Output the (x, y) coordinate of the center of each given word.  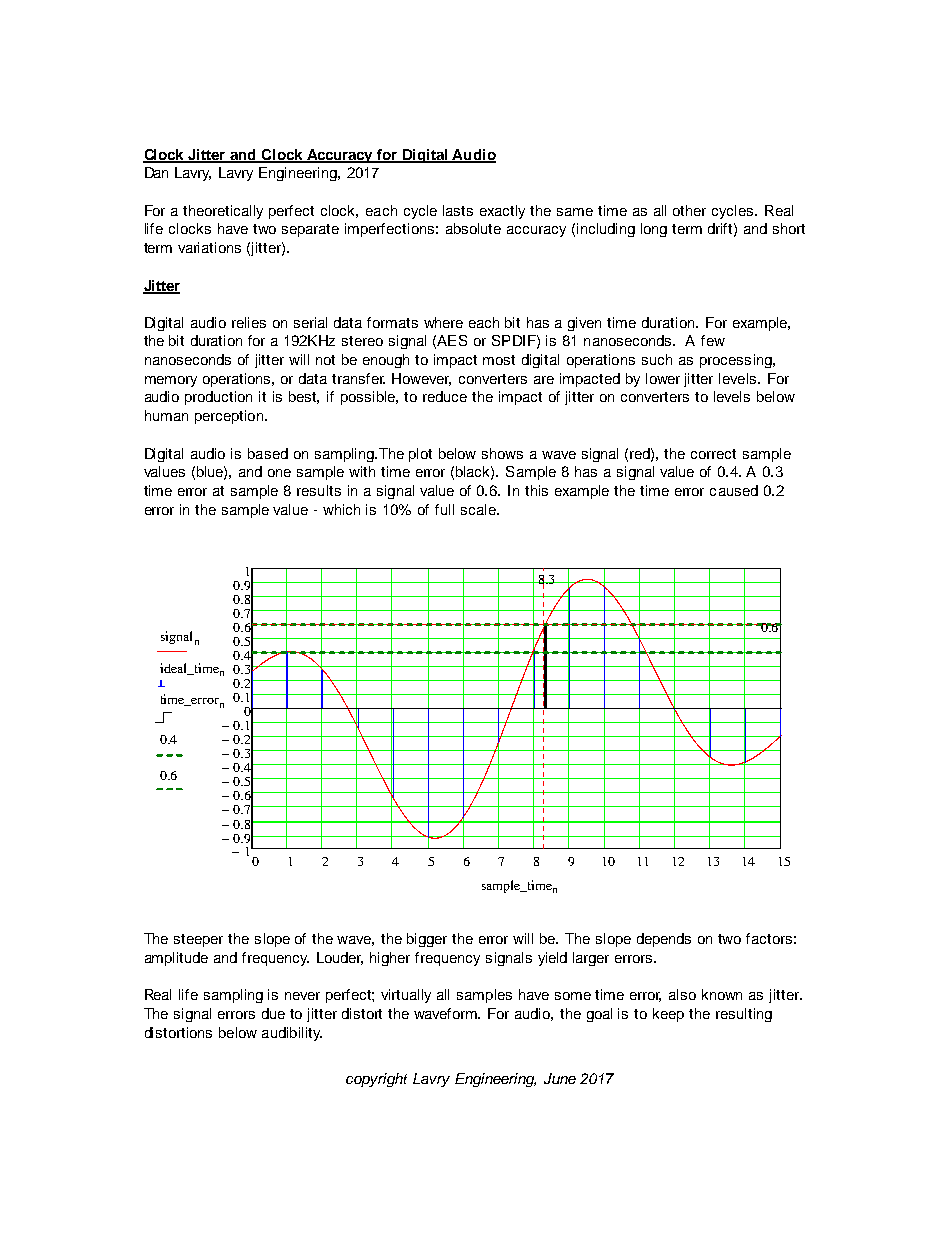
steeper (198, 940)
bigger (427, 940)
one (279, 473)
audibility (292, 1034)
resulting (744, 1015)
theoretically (223, 212)
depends (664, 940)
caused (734, 490)
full (444, 509)
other (689, 210)
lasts (458, 210)
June (560, 1078)
